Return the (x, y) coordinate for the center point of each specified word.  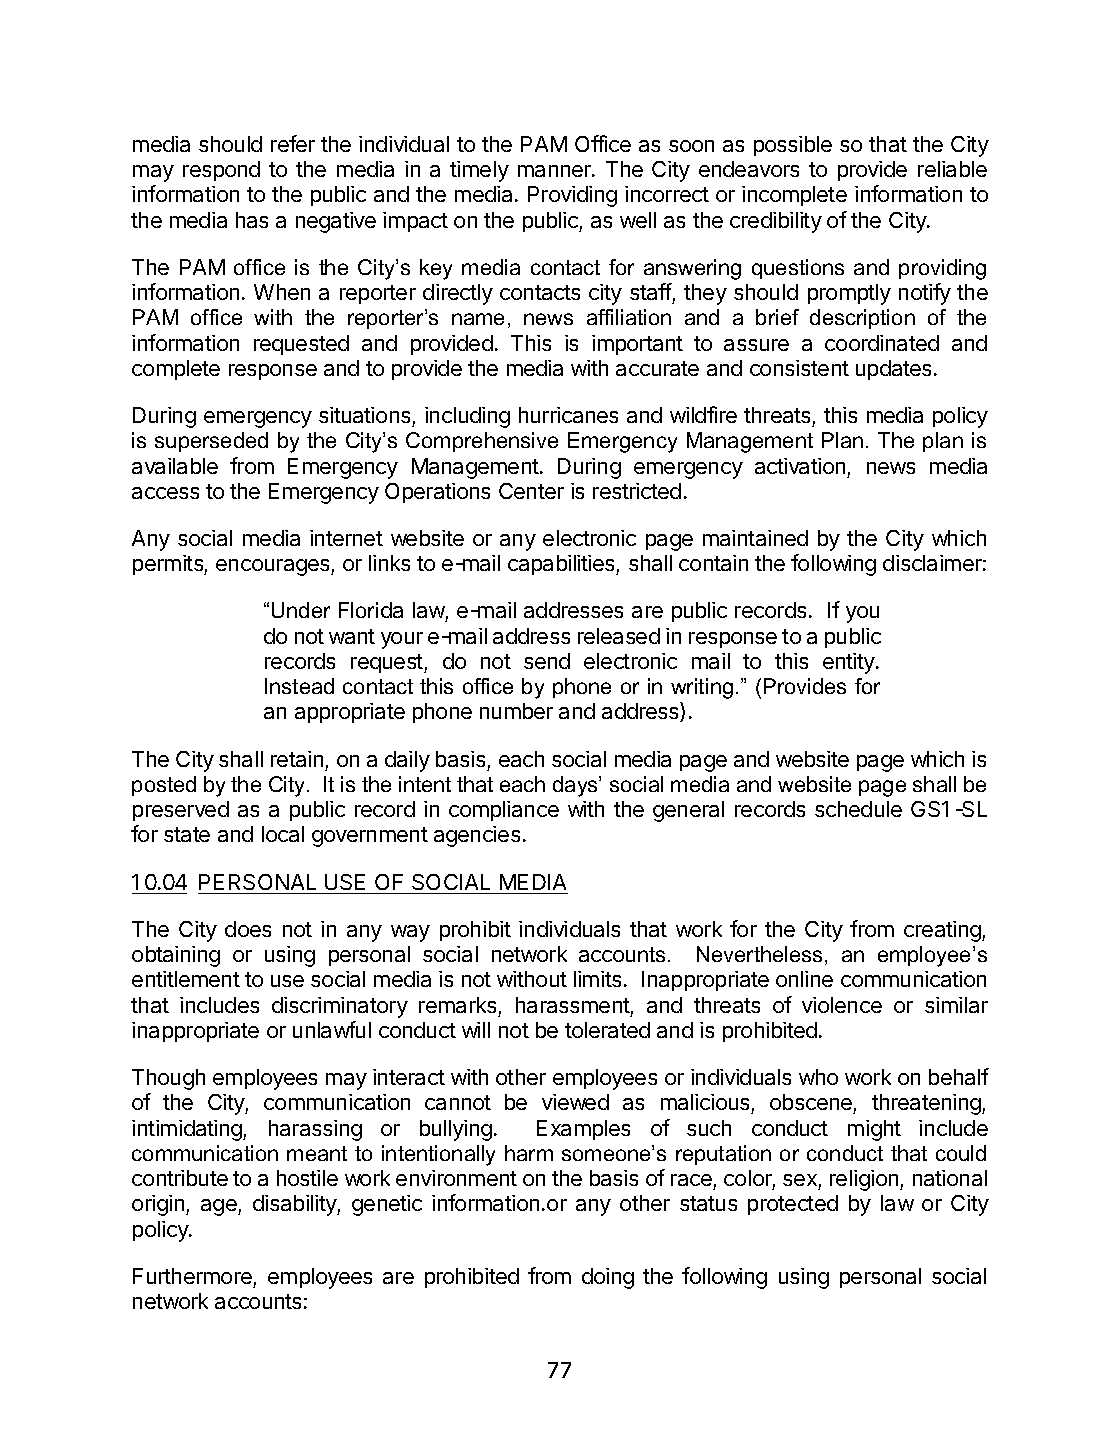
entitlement (186, 979)
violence (842, 1005)
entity (850, 663)
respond (221, 171)
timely (479, 171)
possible (793, 146)
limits (597, 979)
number (516, 711)
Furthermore (192, 1276)
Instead (299, 686)
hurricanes (568, 415)
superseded (211, 442)
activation (800, 466)
